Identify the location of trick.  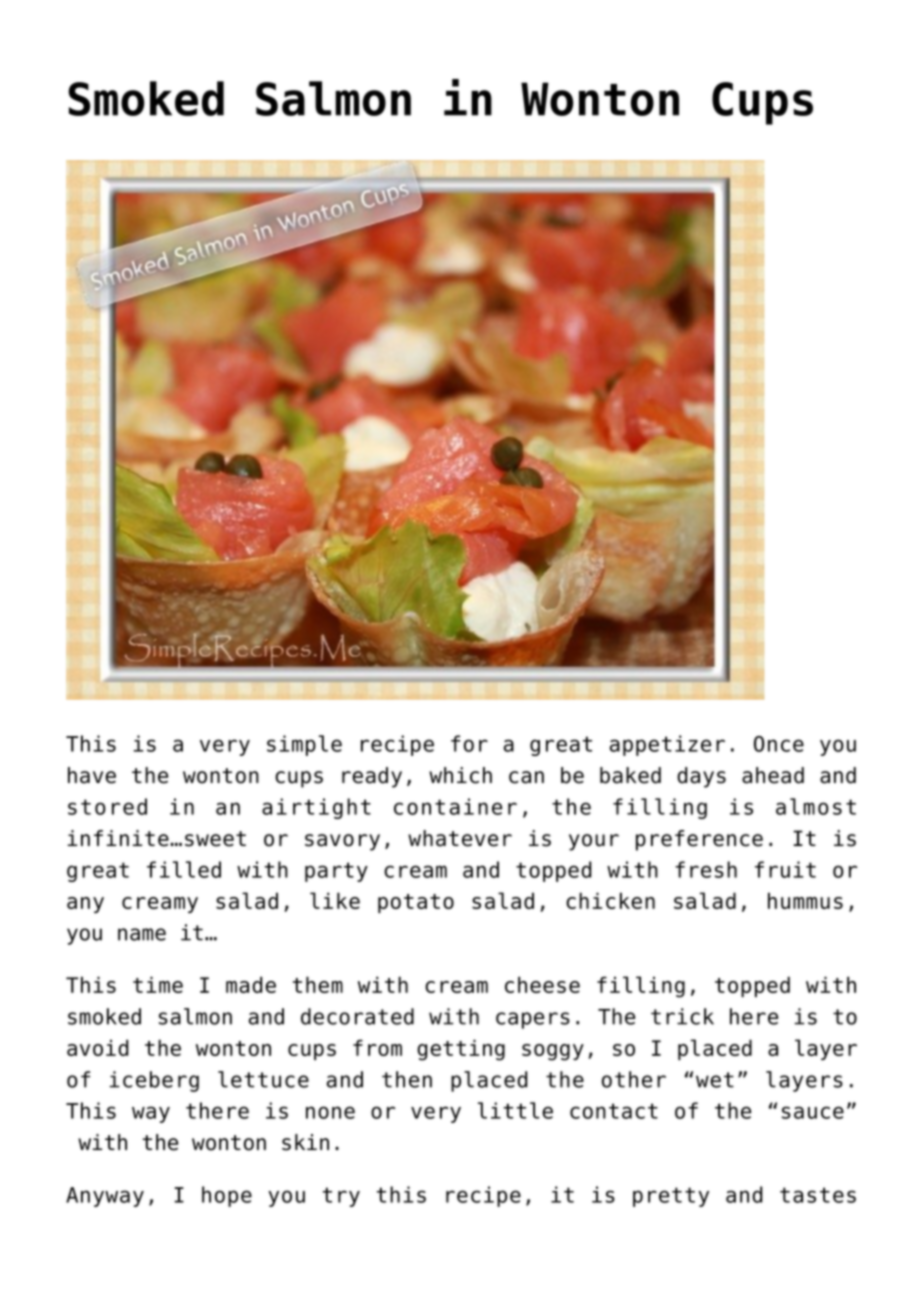
(682, 1016).
